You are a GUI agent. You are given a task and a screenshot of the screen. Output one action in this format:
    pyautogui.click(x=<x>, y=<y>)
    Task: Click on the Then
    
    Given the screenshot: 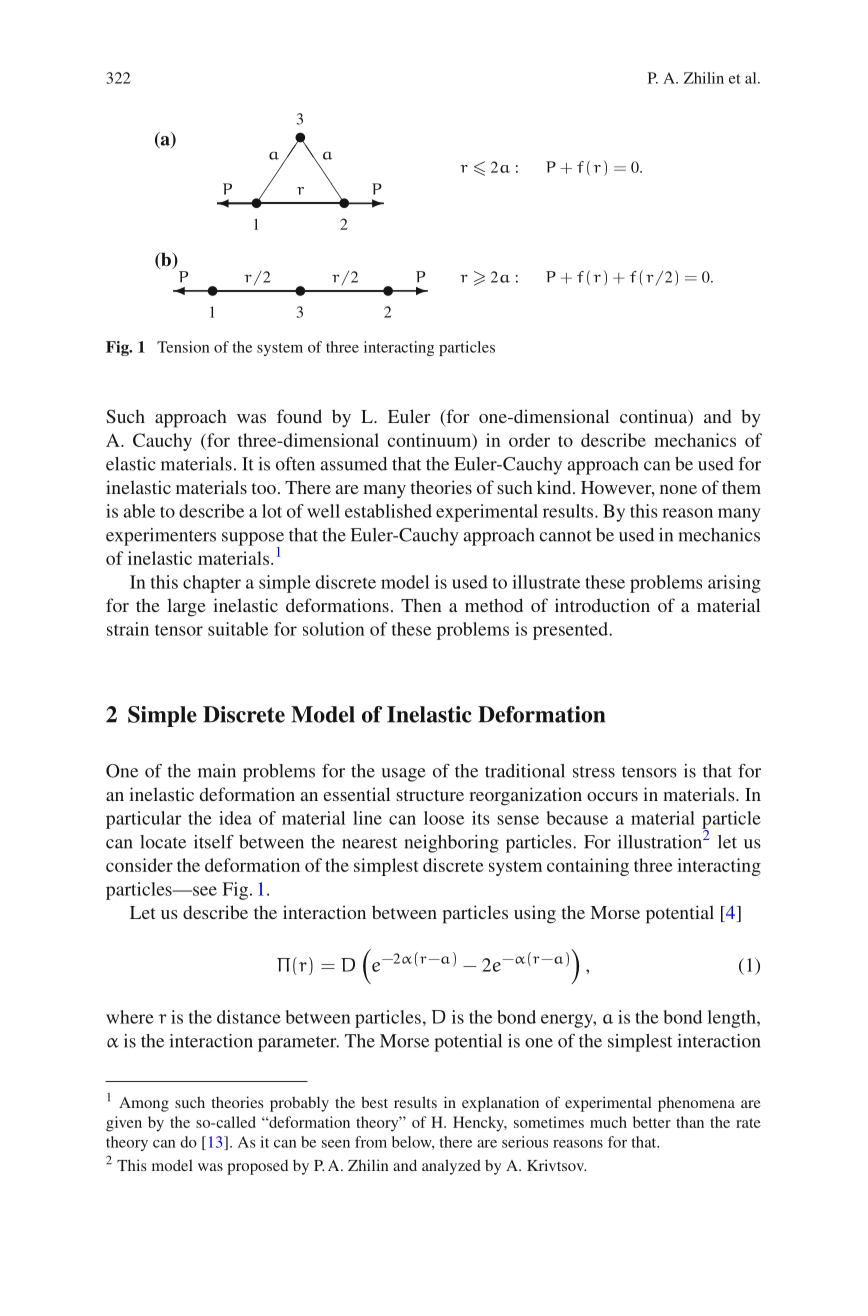 What is the action you would take?
    pyautogui.click(x=421, y=605)
